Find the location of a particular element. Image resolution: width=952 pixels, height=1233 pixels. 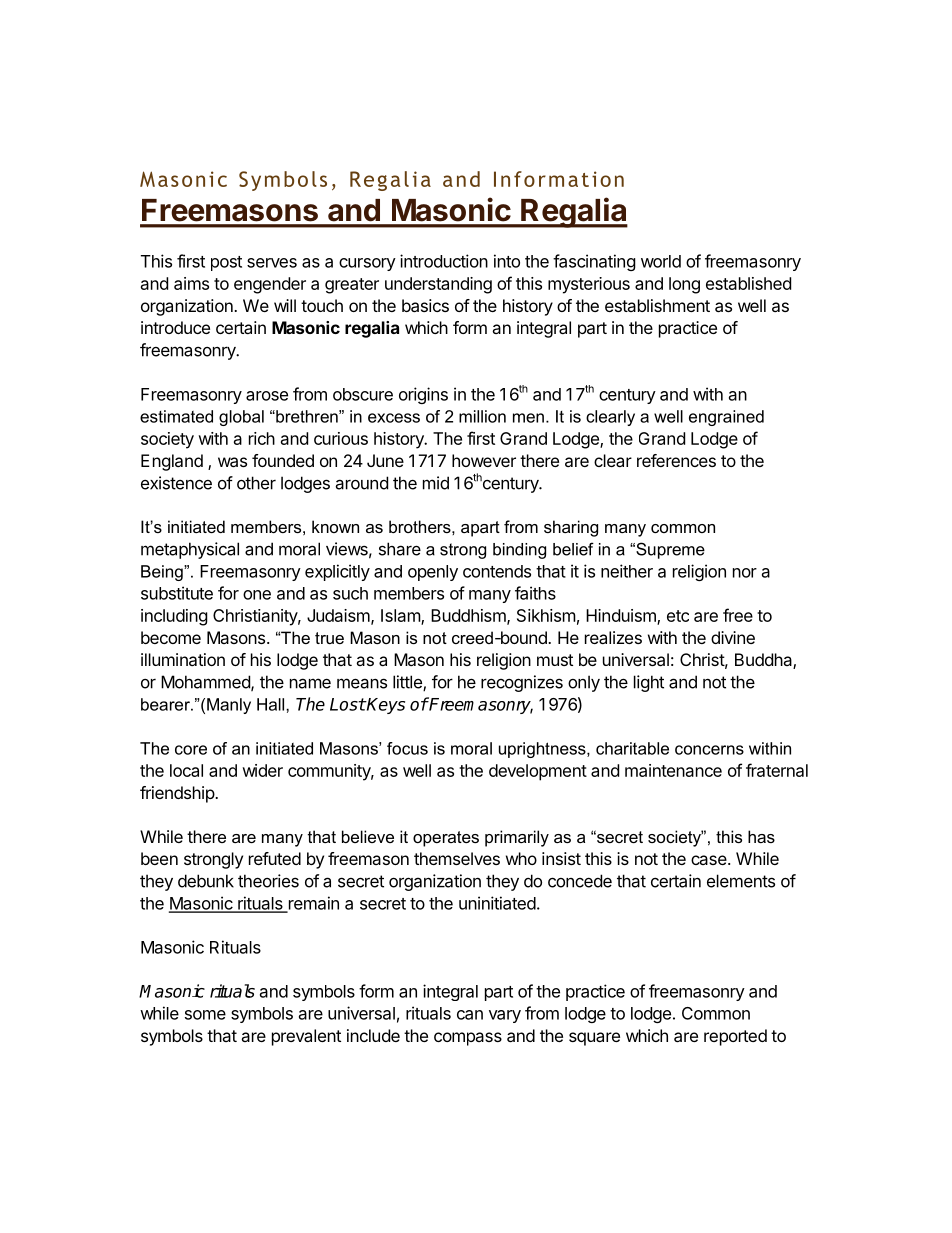

post is located at coordinates (226, 263).
